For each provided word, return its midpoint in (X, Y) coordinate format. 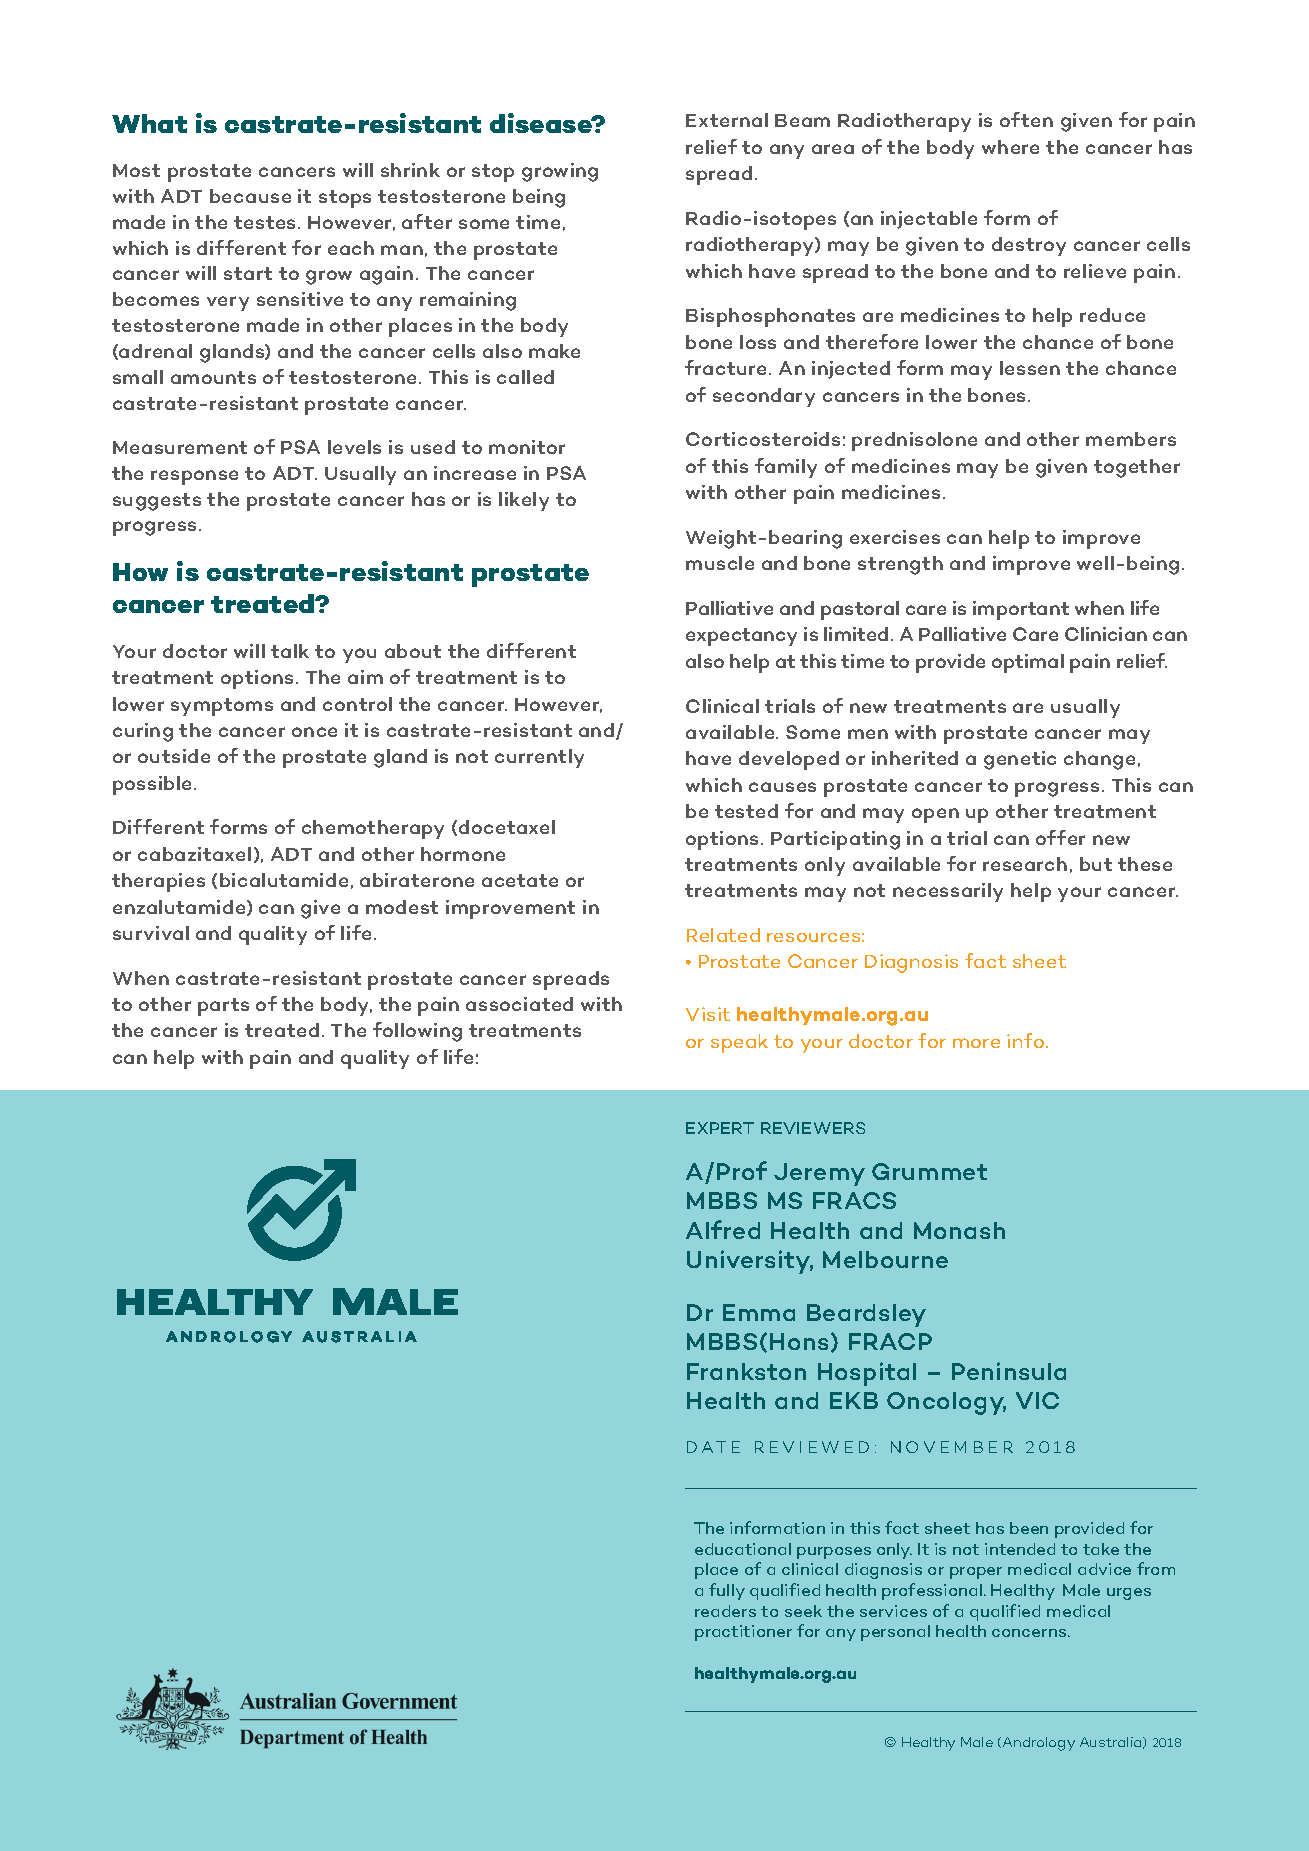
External (727, 120)
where (1010, 147)
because (250, 196)
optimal (1028, 663)
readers (725, 1611)
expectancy (741, 637)
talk (290, 651)
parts (223, 1007)
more (976, 1043)
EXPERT (720, 1128)
